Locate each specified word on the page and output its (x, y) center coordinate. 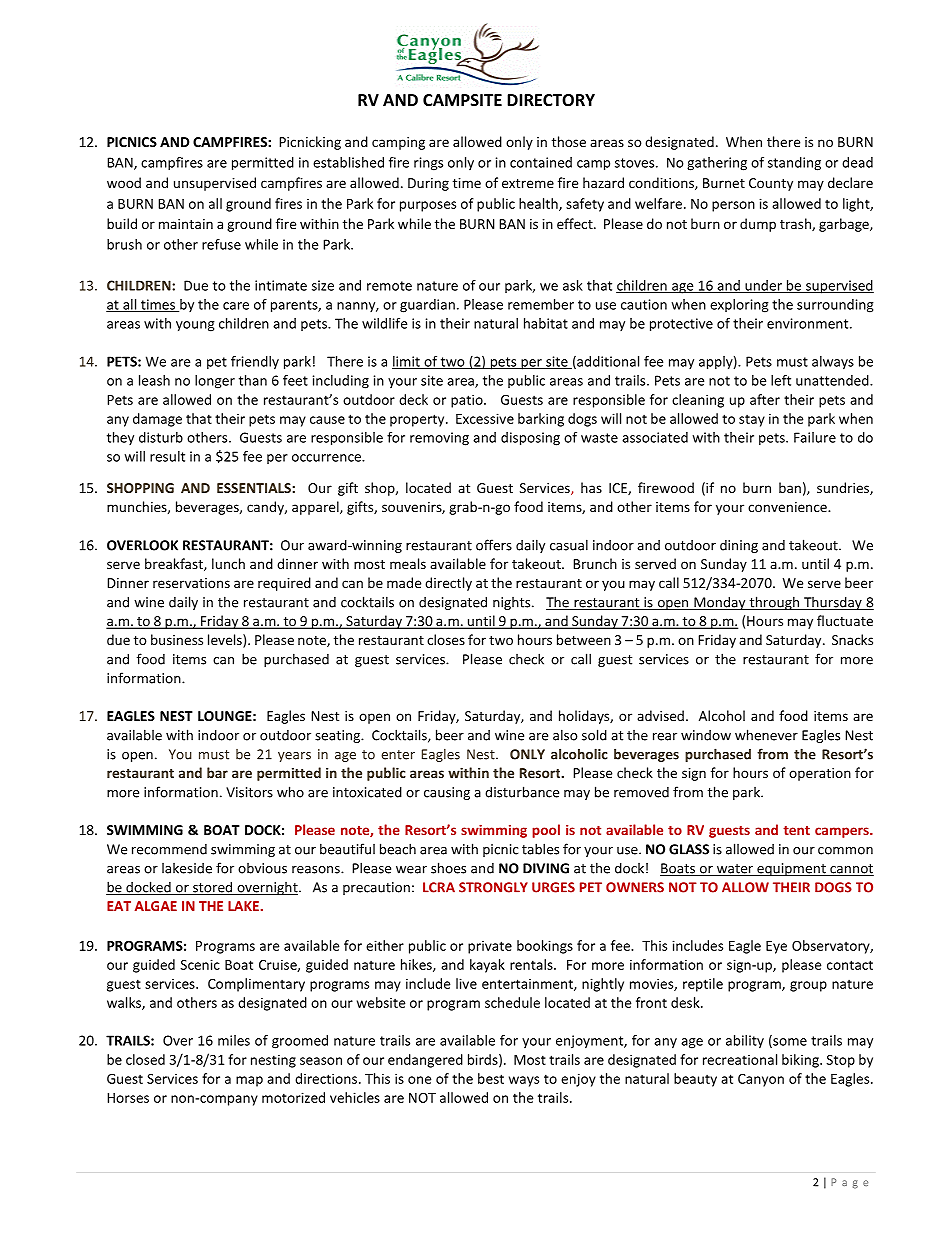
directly (448, 584)
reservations (191, 583)
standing (794, 164)
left (781, 380)
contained (541, 162)
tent (796, 830)
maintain (186, 224)
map (249, 1081)
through (774, 603)
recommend (169, 849)
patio (468, 401)
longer (215, 382)
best (491, 1078)
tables (540, 849)
